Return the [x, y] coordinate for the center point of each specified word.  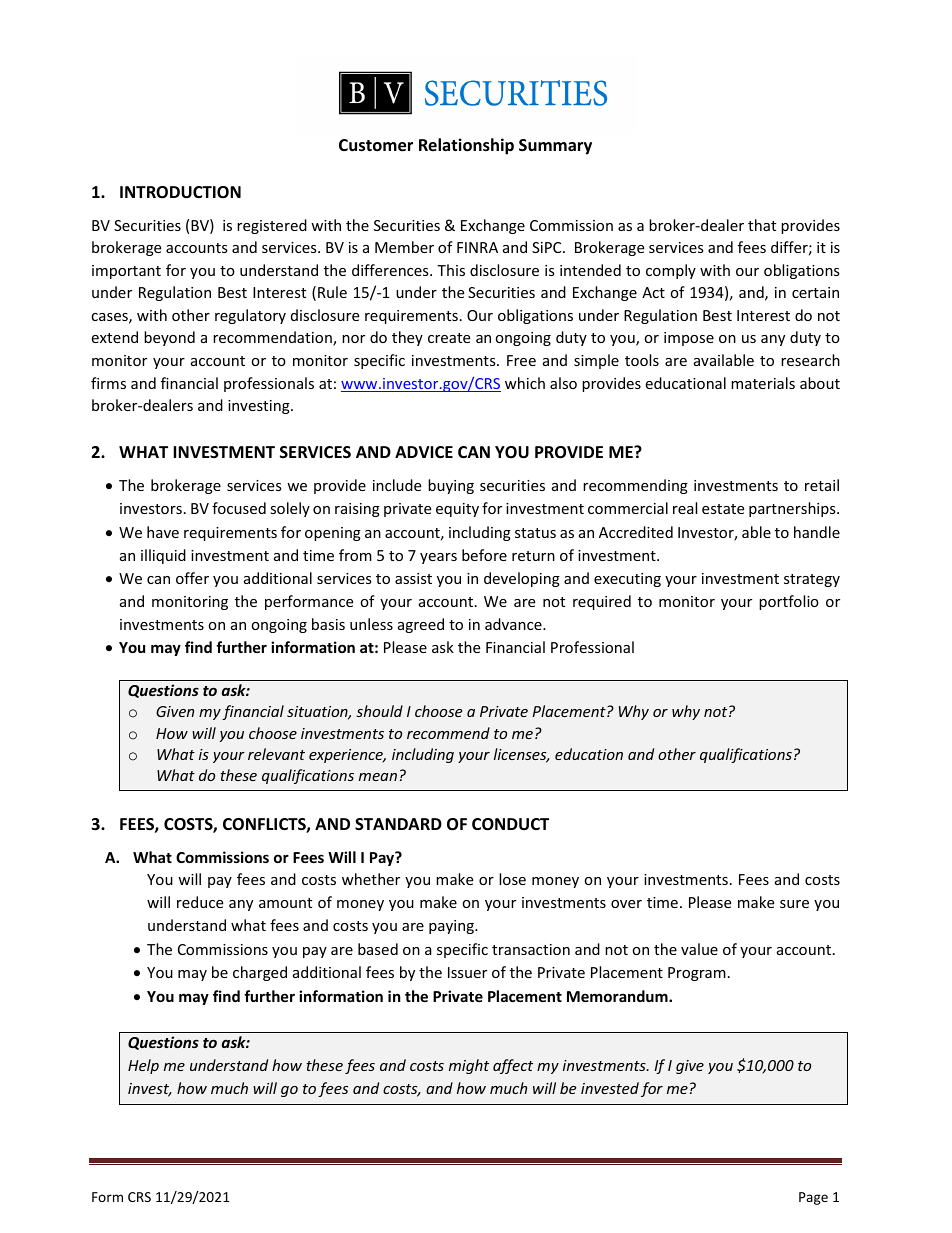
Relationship [466, 146]
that [762, 225]
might [469, 1066]
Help [143, 1066]
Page [813, 1198]
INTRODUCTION [180, 192]
